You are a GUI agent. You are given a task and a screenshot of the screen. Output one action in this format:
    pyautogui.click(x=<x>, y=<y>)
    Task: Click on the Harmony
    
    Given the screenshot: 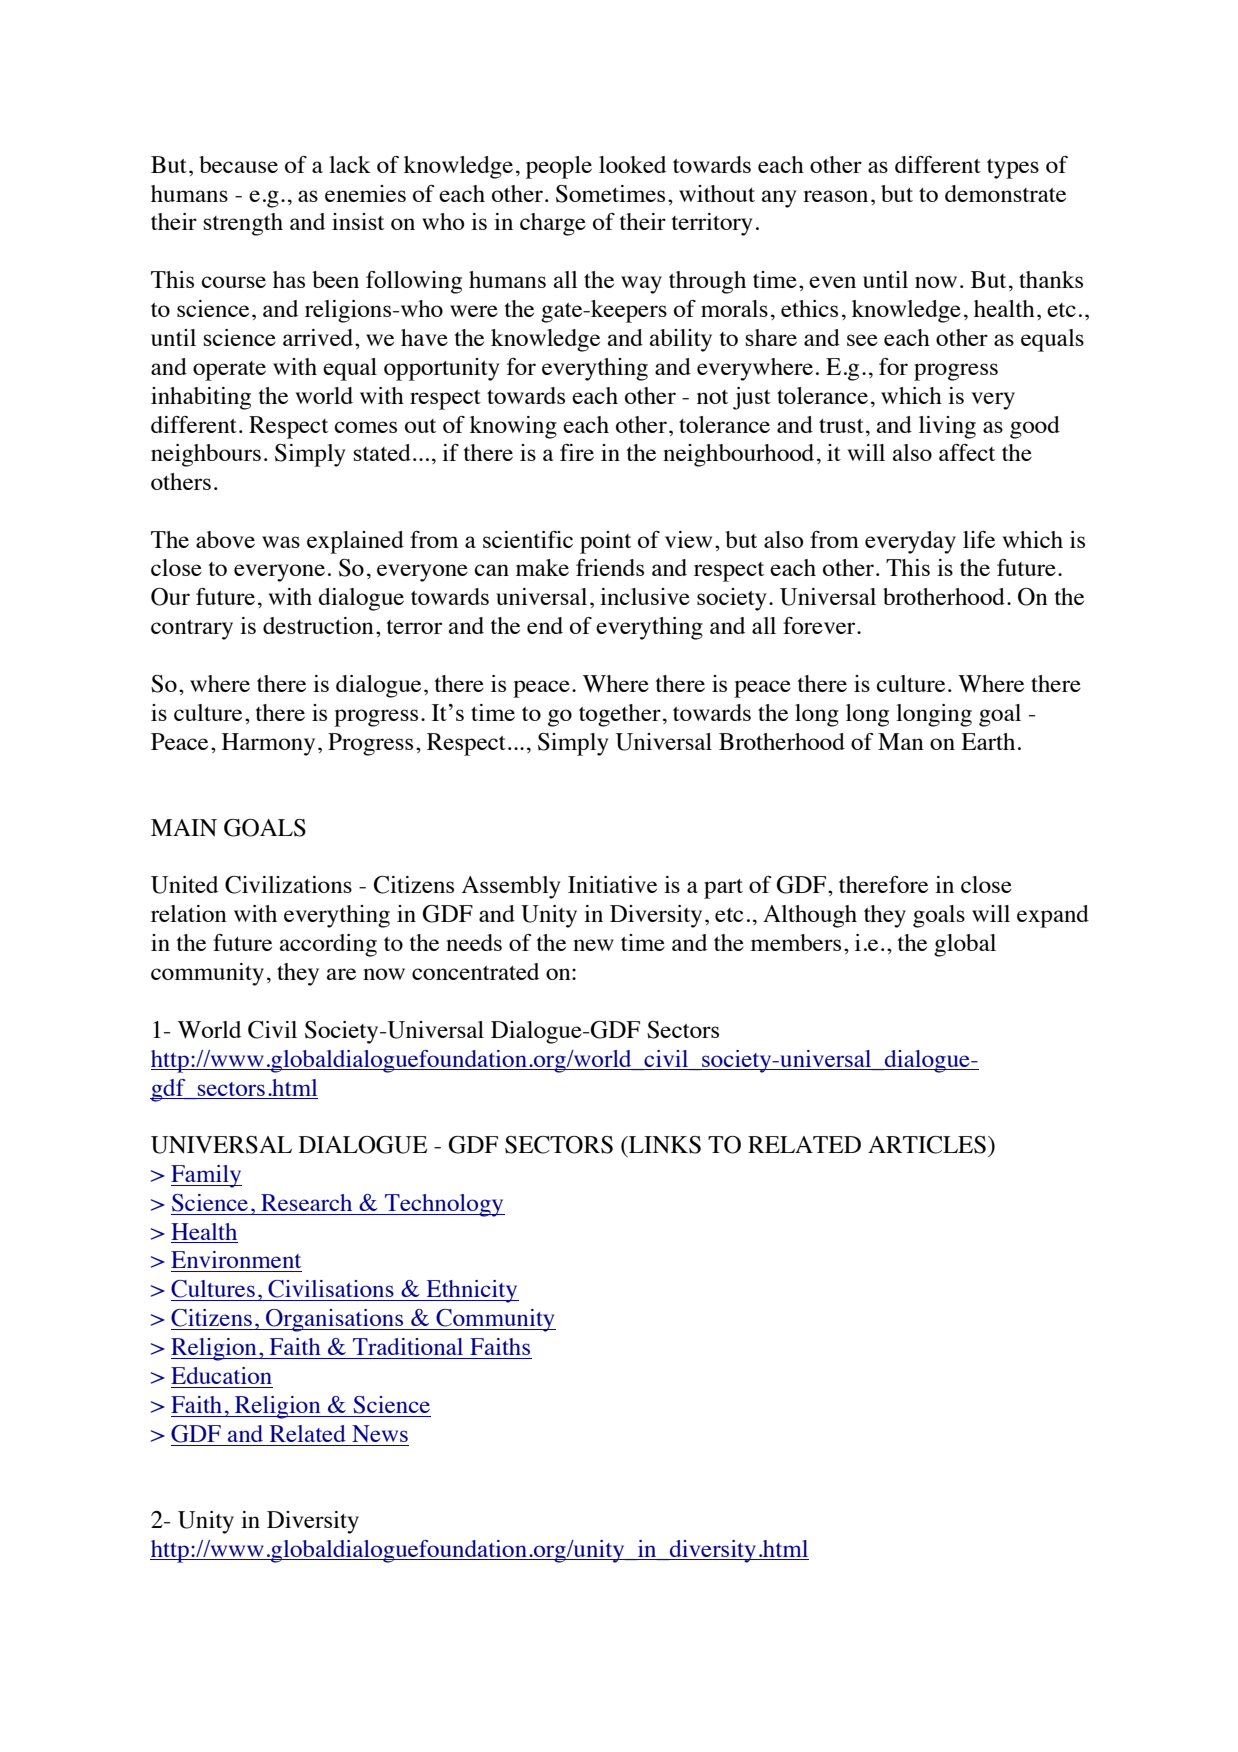 What is the action you would take?
    pyautogui.click(x=268, y=744)
